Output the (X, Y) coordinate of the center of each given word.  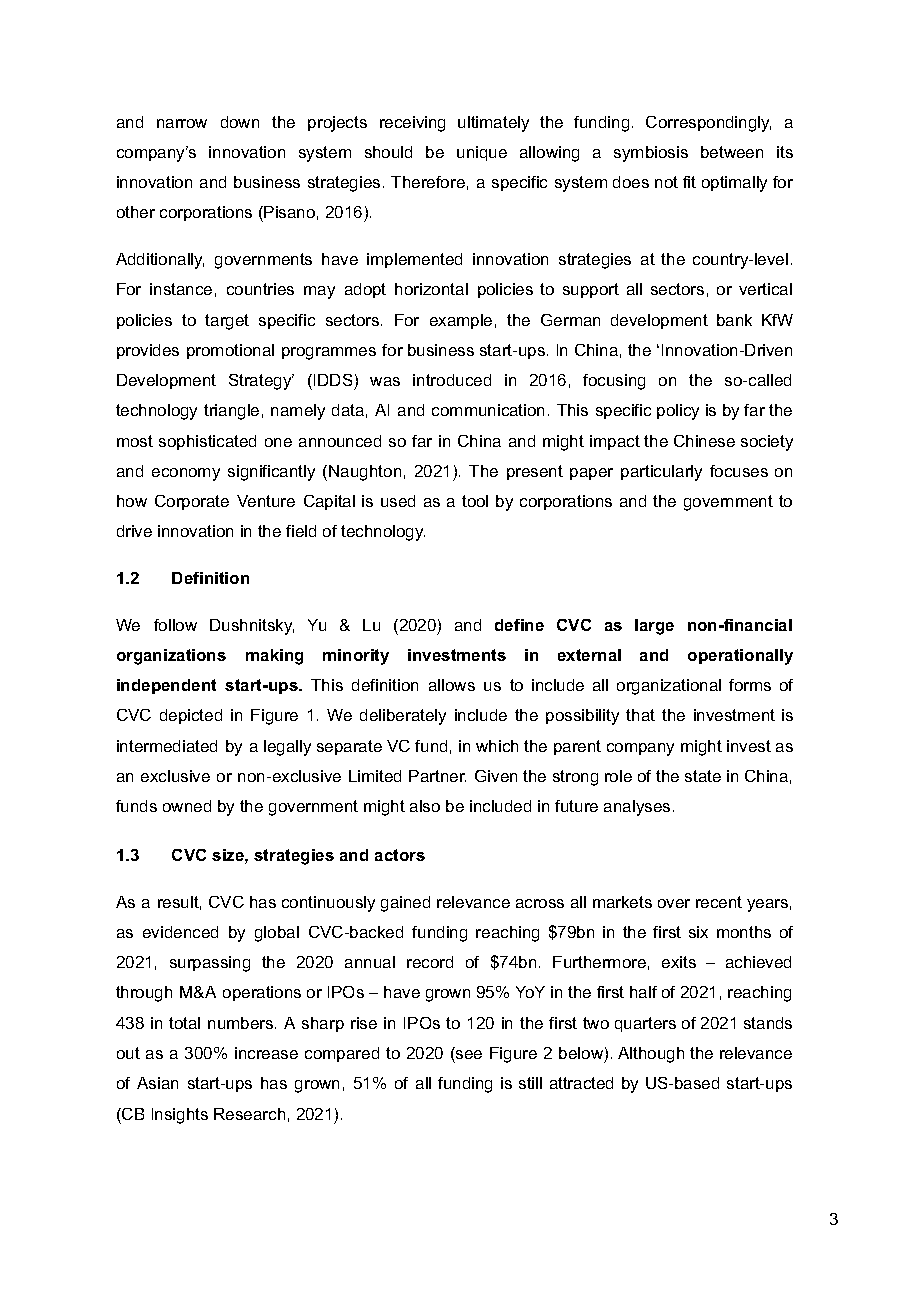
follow (175, 625)
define (519, 625)
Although (651, 1055)
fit (689, 182)
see (469, 1054)
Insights (180, 1116)
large (654, 627)
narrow (182, 123)
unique (482, 153)
